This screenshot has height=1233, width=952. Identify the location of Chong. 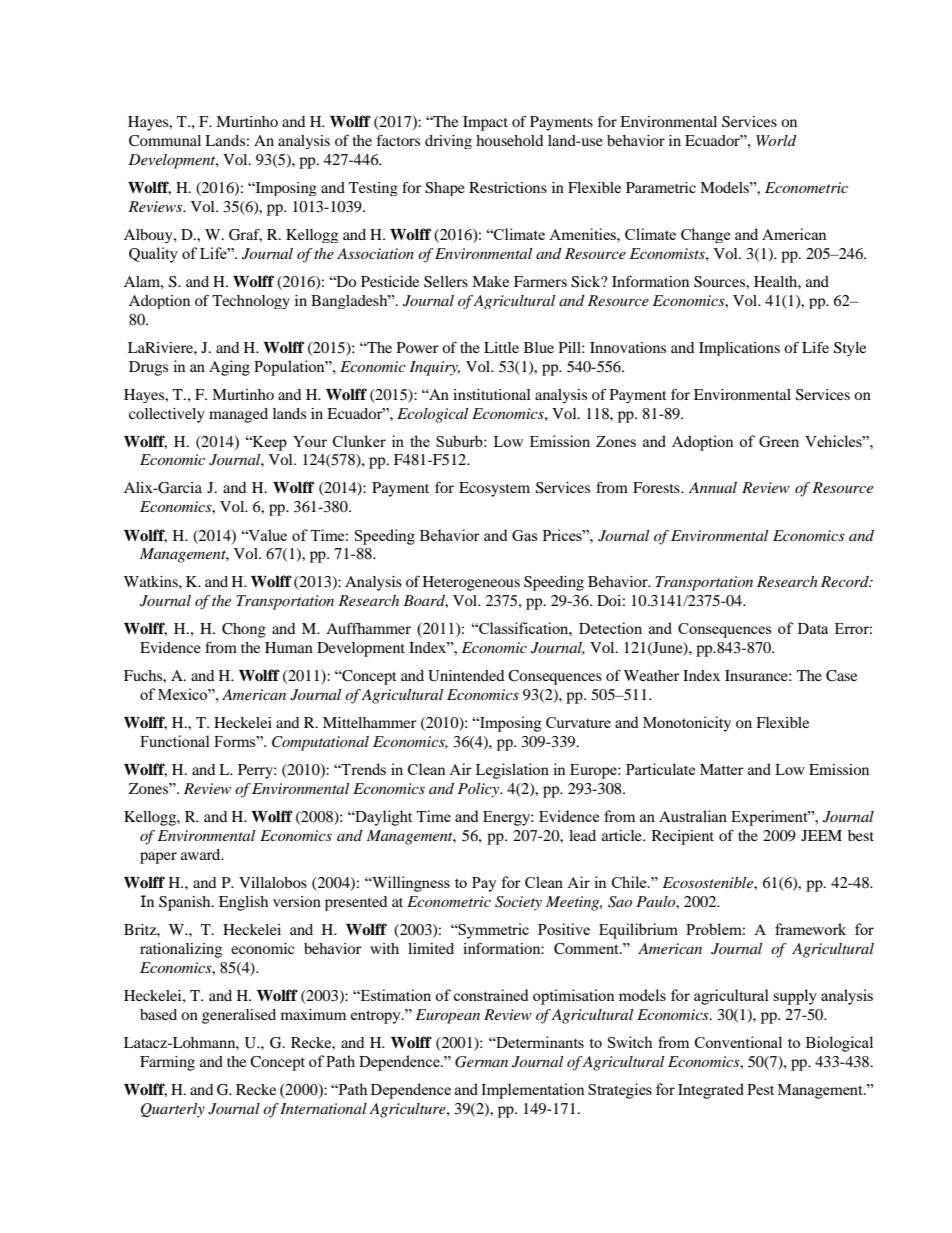
(244, 630).
